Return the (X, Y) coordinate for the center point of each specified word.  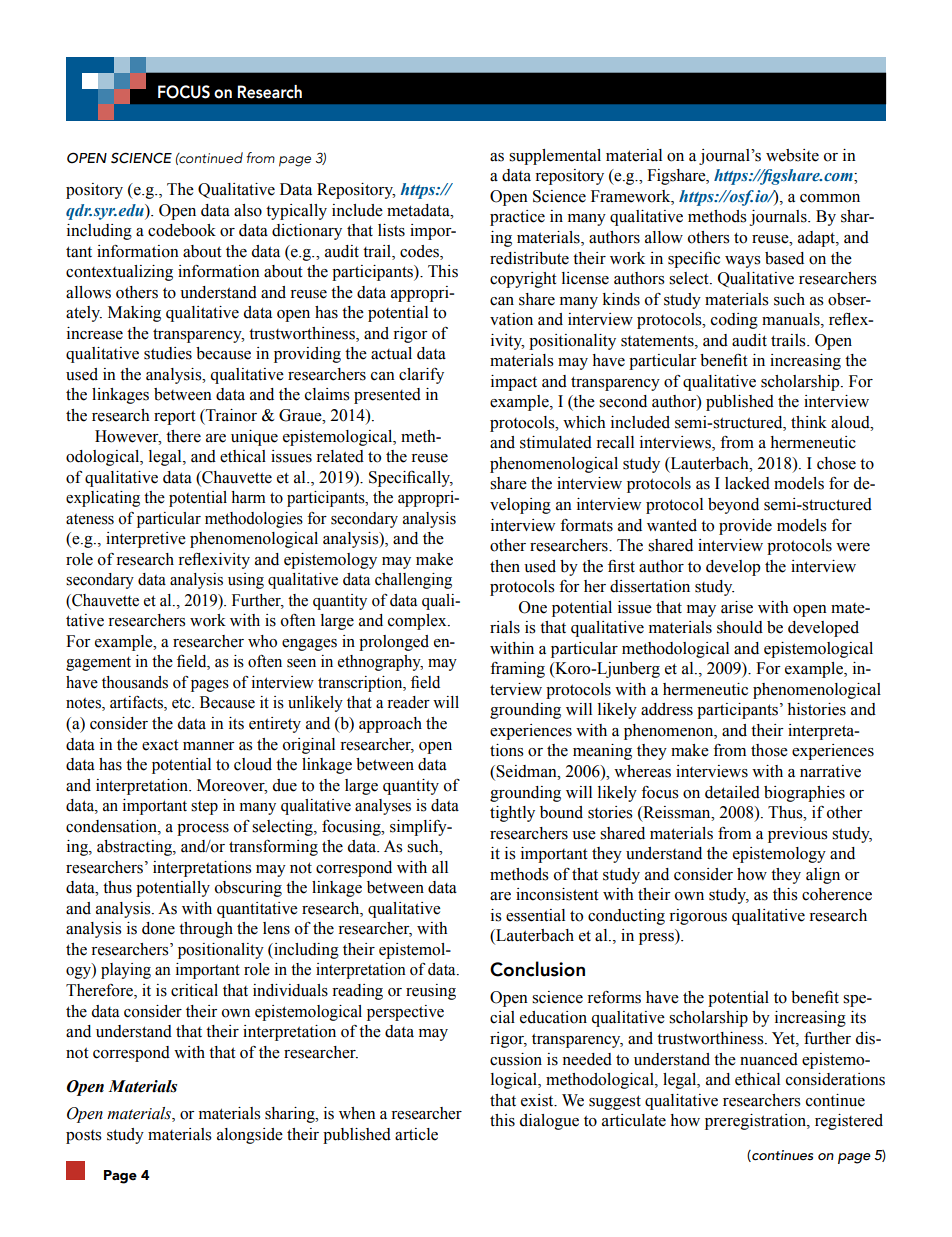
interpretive (146, 540)
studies (168, 353)
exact (160, 745)
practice (517, 218)
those (769, 750)
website (792, 155)
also (248, 210)
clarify (421, 376)
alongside (250, 1136)
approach (390, 725)
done (158, 928)
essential (535, 915)
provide (745, 527)
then (505, 566)
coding (734, 321)
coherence (837, 894)
